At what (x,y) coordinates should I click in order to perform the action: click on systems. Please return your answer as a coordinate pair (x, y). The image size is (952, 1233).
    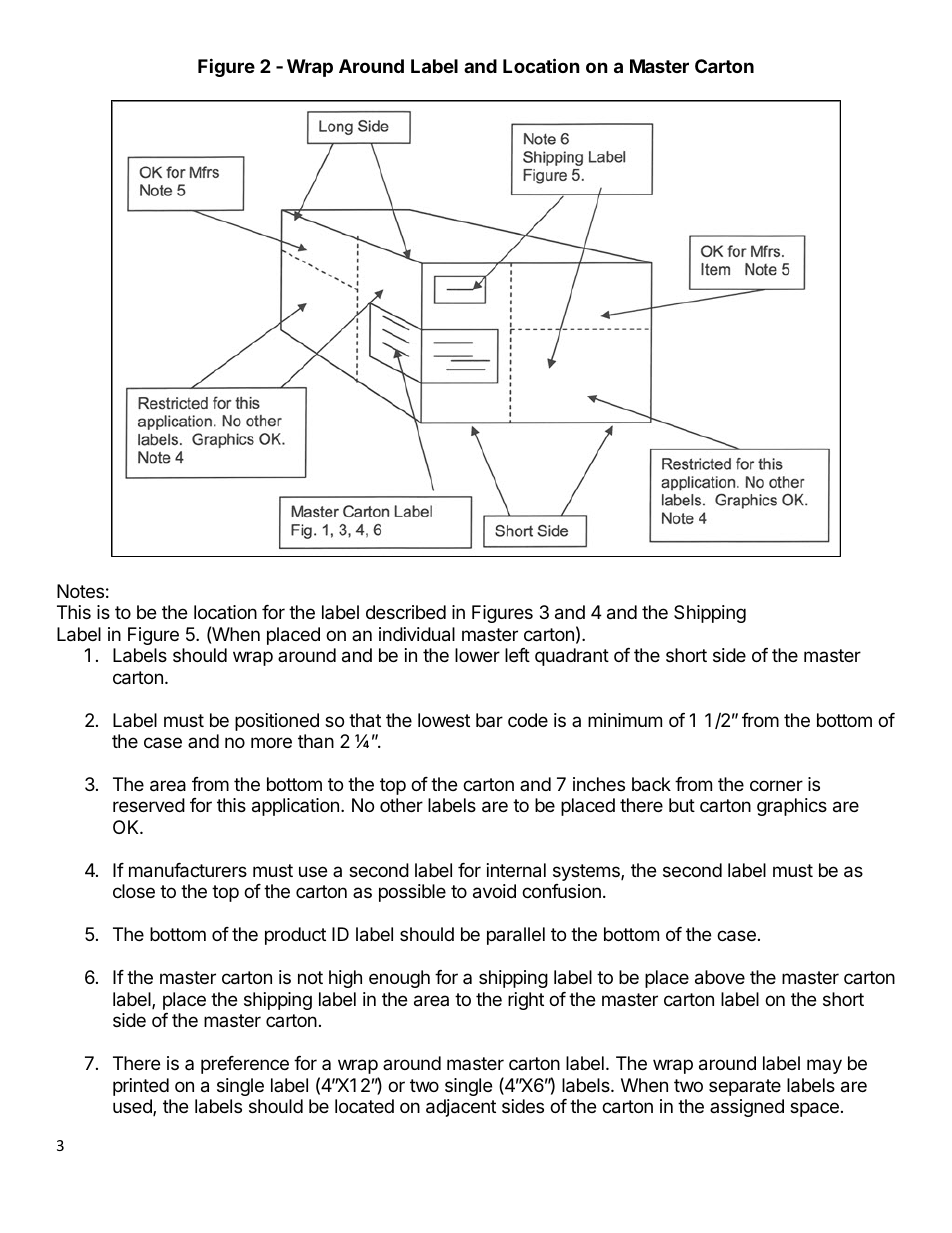
    Looking at the image, I should click on (587, 872).
